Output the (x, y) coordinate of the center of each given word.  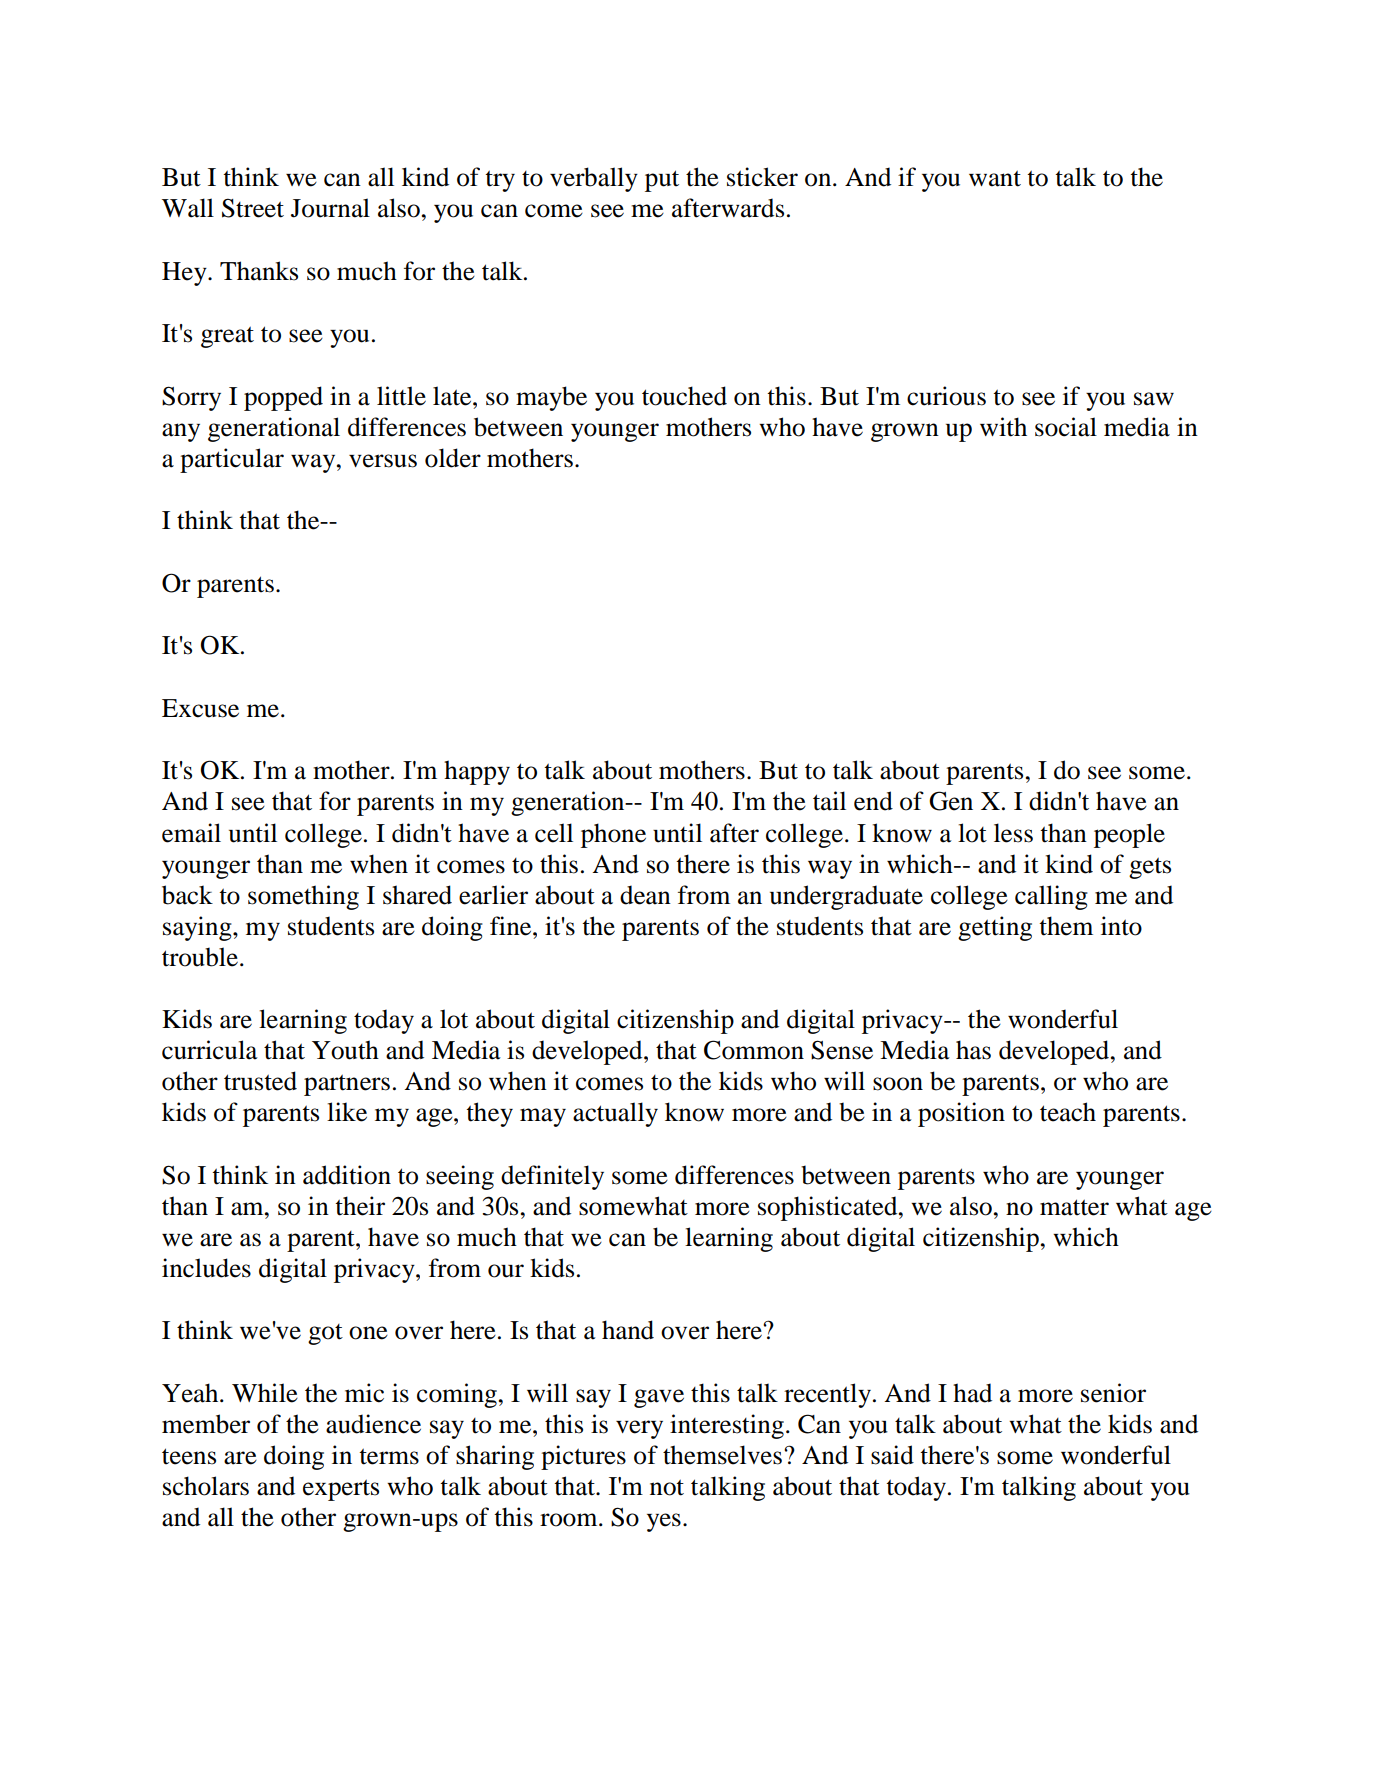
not (667, 1487)
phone (613, 835)
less (1013, 833)
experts (341, 1490)
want (995, 178)
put (662, 181)
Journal (330, 208)
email (191, 833)
